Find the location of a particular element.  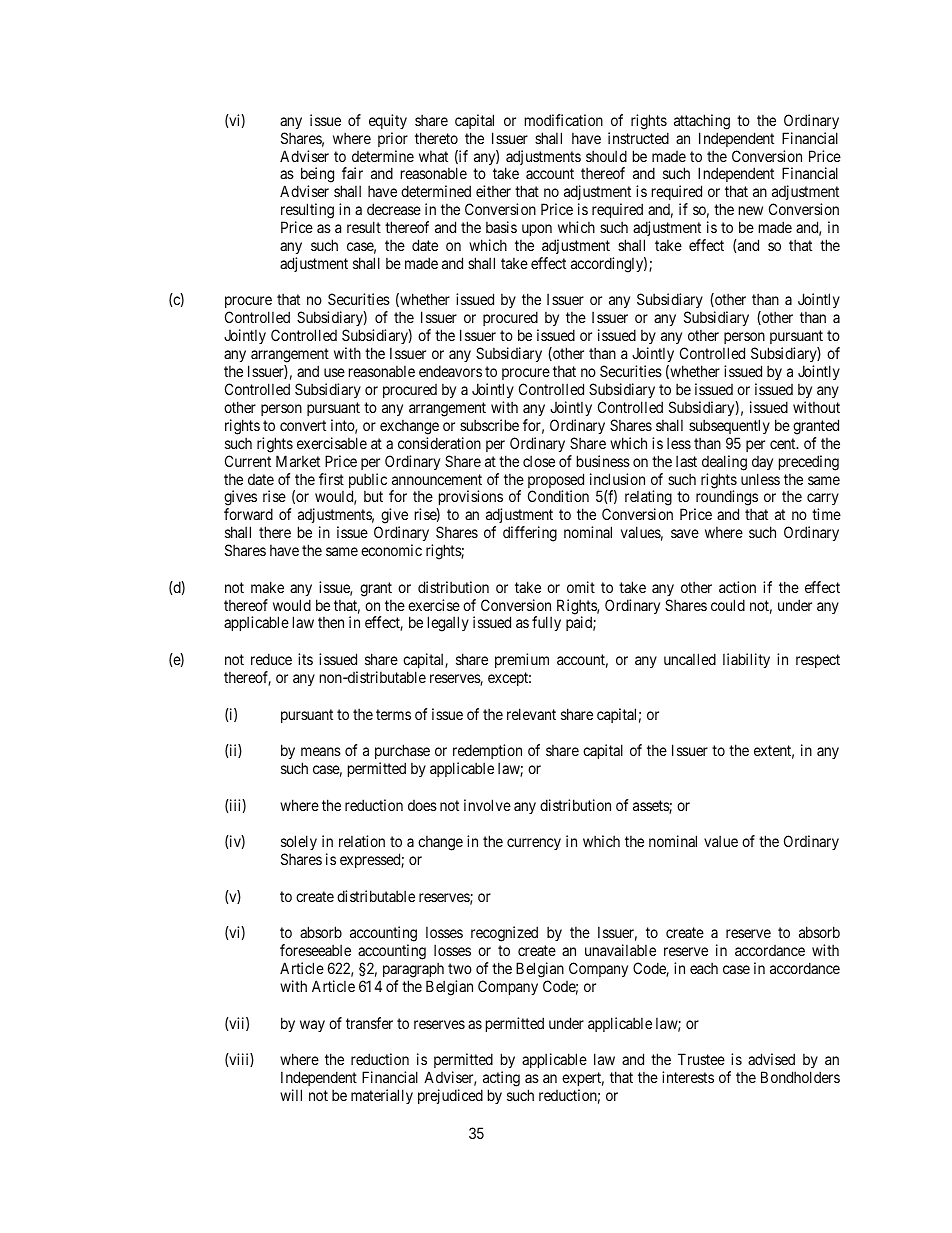

will is located at coordinates (291, 1095).
